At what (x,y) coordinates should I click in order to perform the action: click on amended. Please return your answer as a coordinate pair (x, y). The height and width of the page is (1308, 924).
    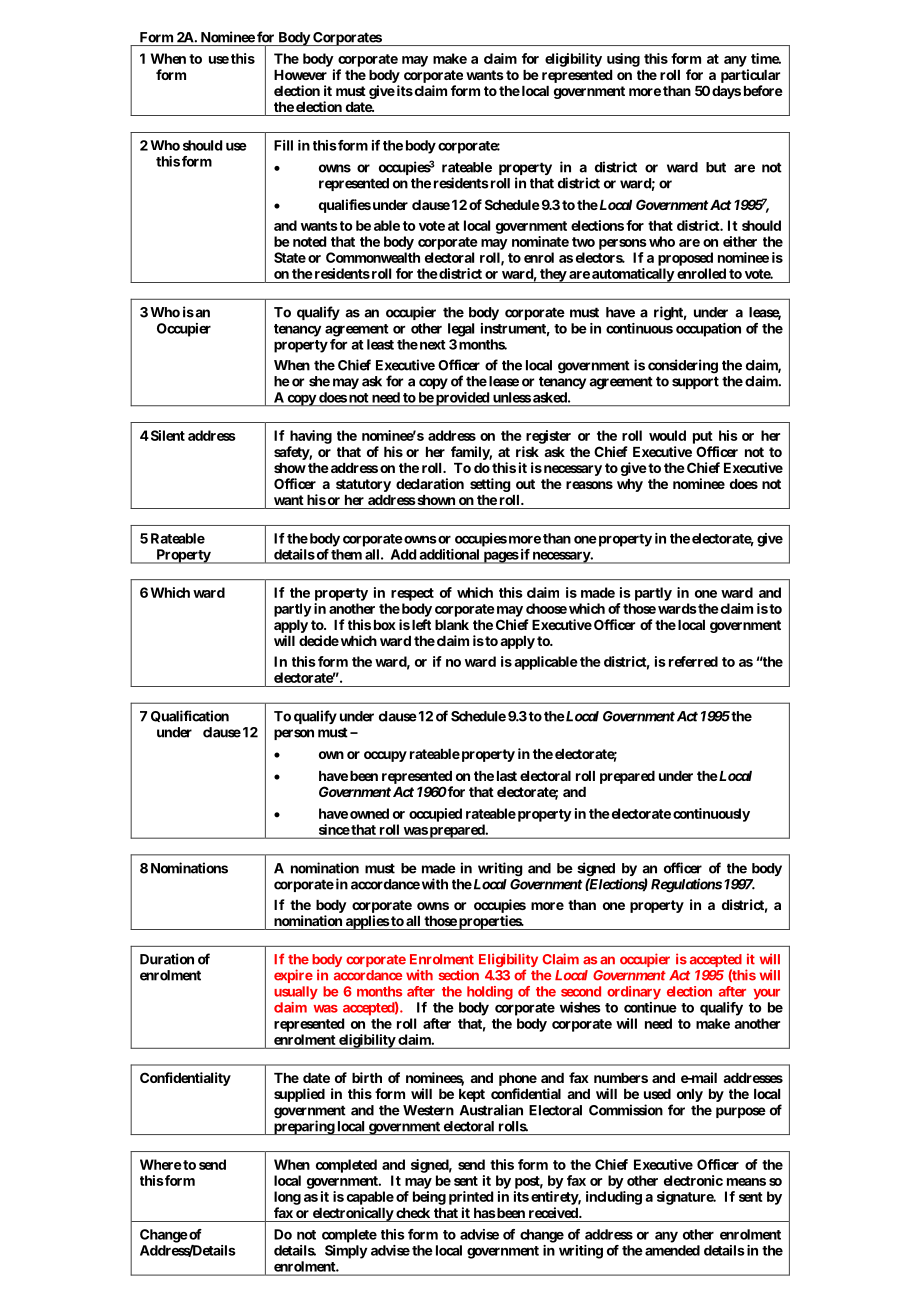
    Looking at the image, I should click on (672, 1250).
